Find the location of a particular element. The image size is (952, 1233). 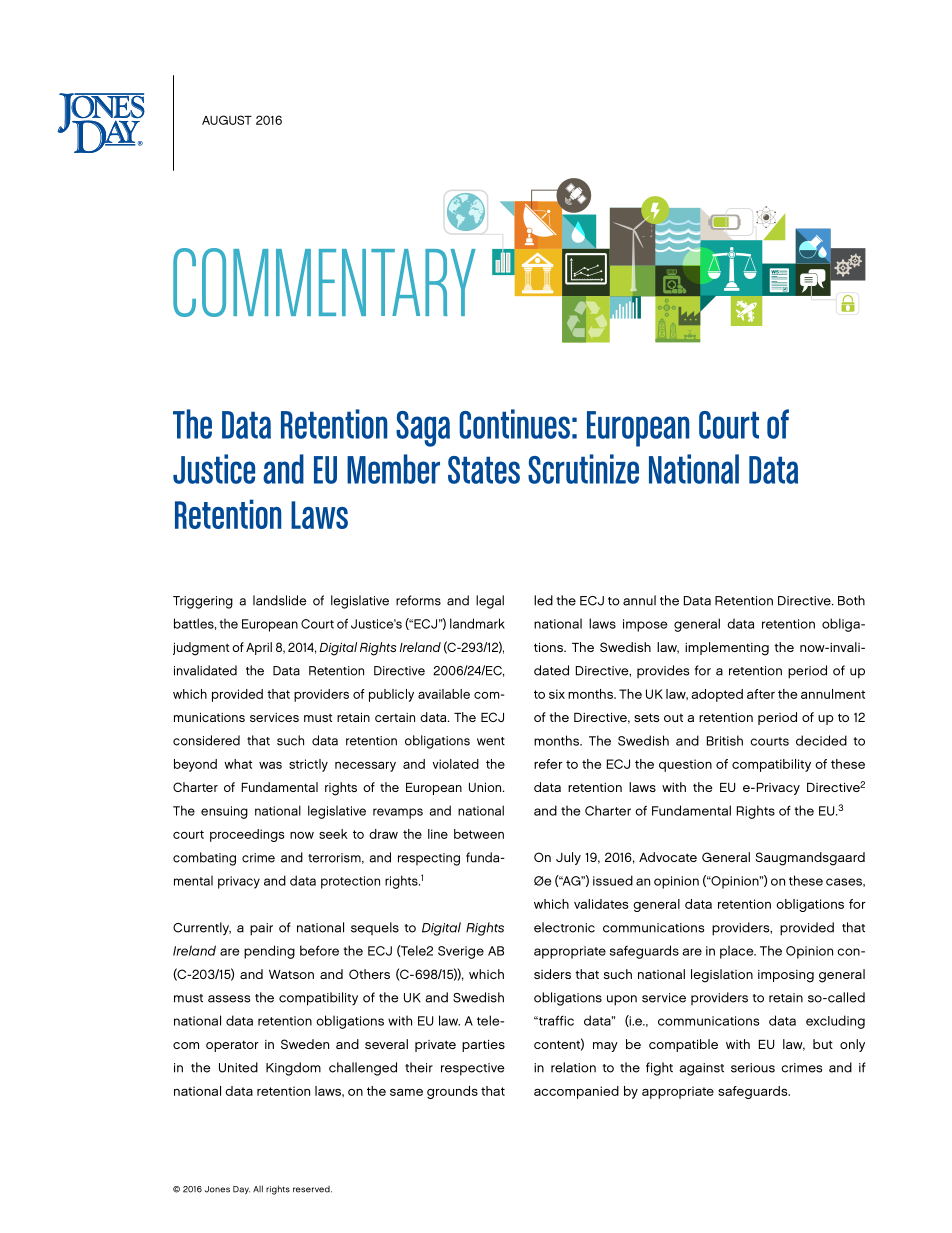

decided is located at coordinates (821, 740).
